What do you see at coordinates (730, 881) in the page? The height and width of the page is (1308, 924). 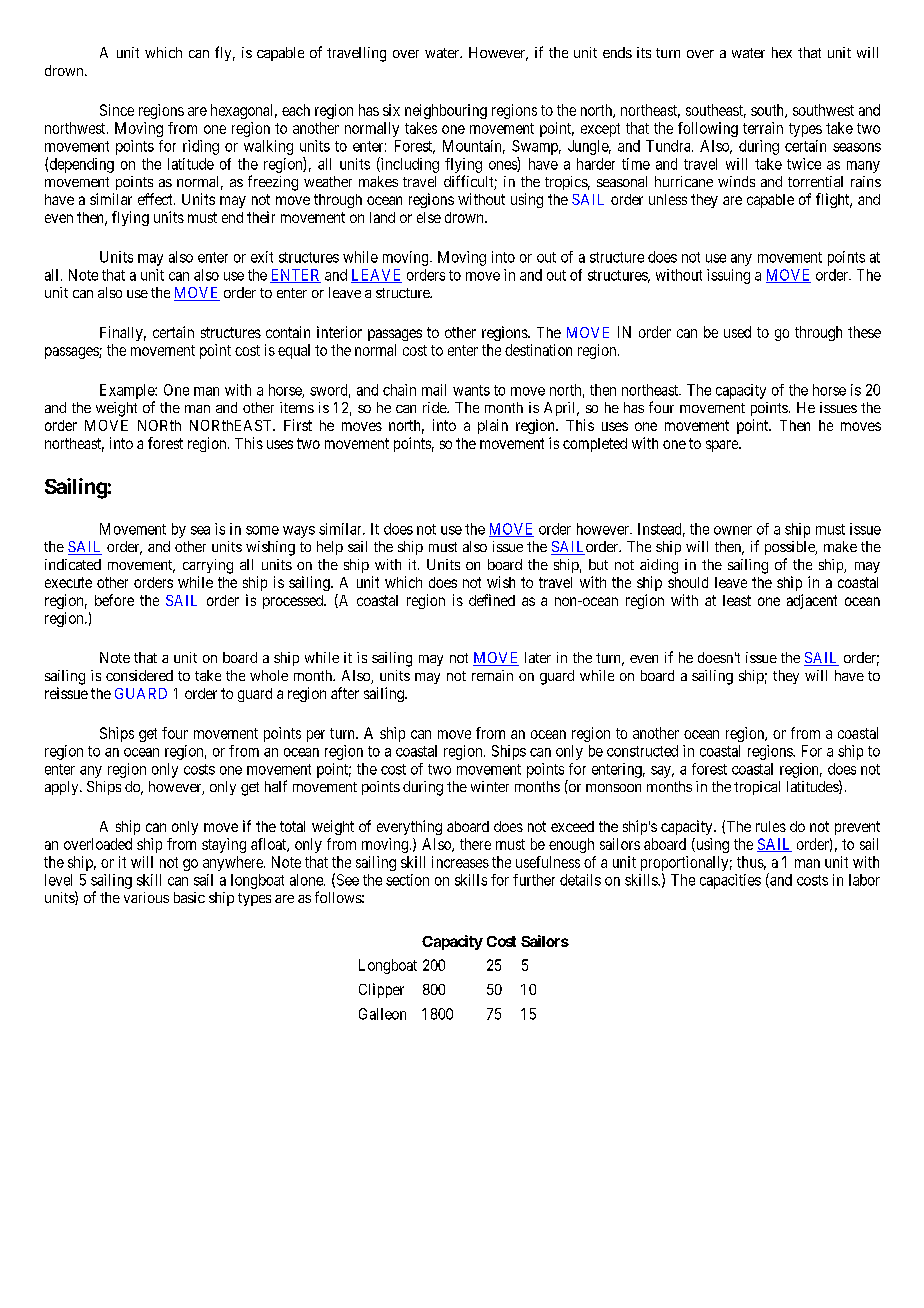 I see `capacities` at bounding box center [730, 881].
